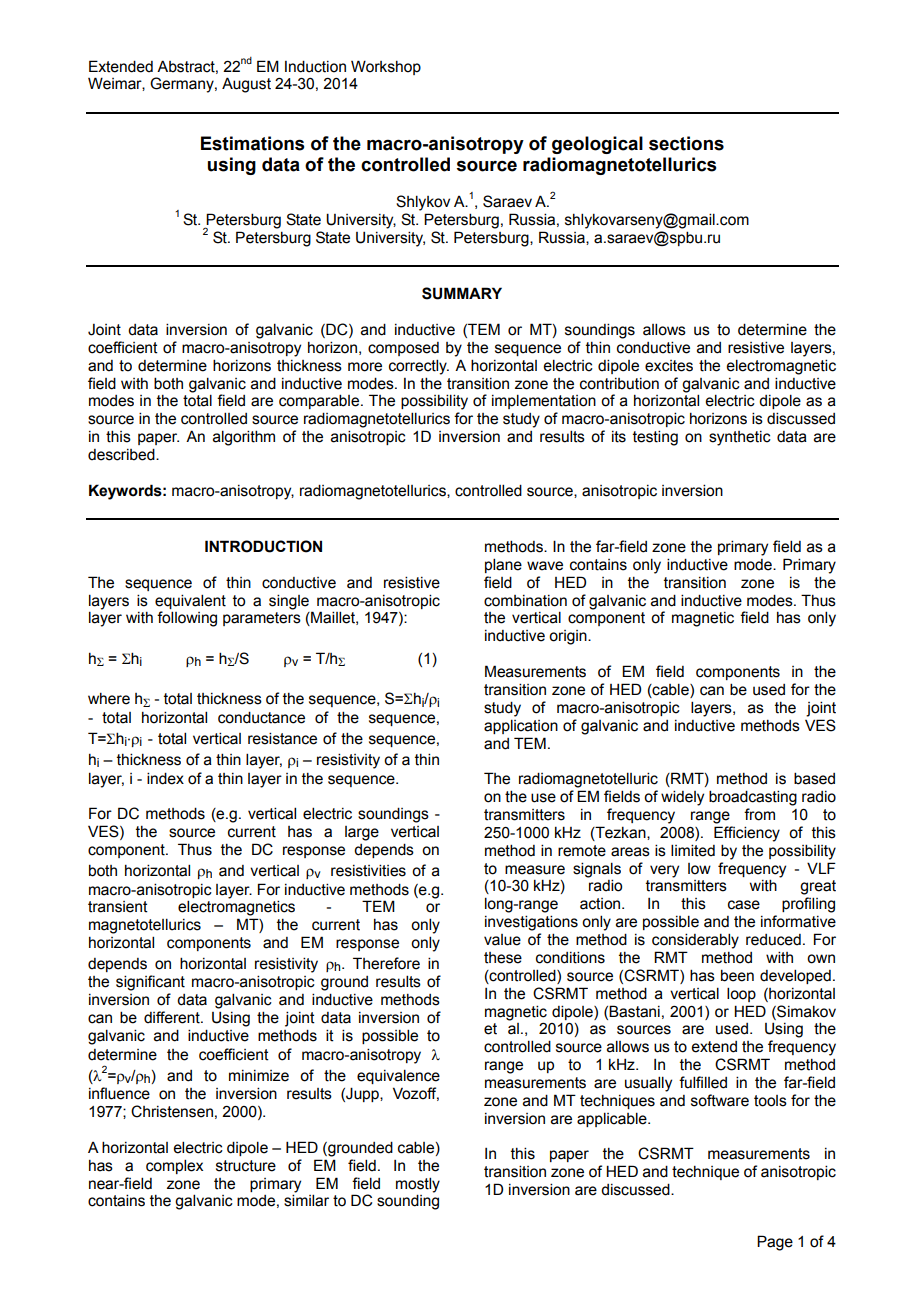 This document has width=924, height=1308. What do you see at coordinates (744, 905) in the document?
I see `case` at bounding box center [744, 905].
